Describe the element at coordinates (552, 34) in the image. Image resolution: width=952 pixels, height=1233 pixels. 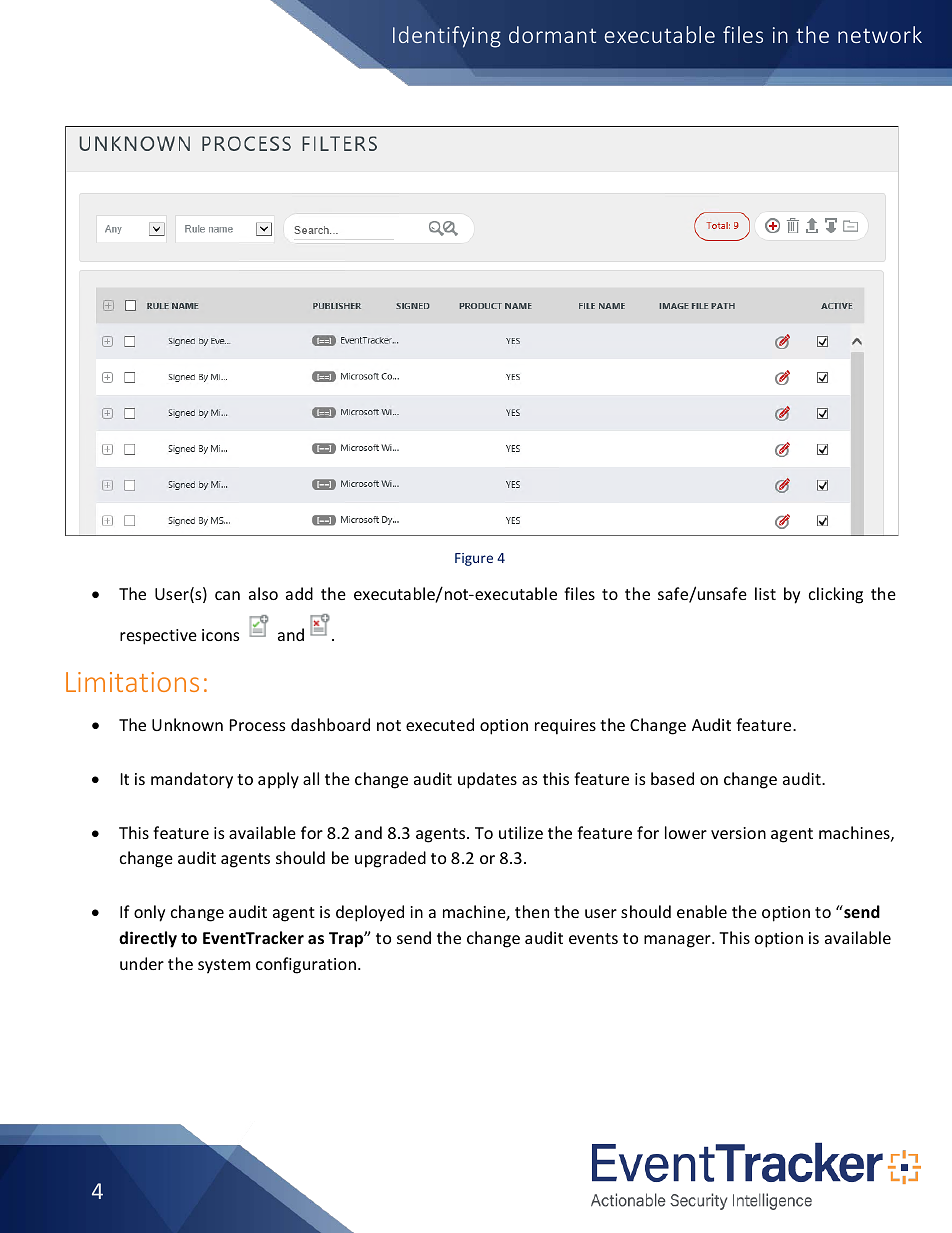
I see `dormant` at that location.
